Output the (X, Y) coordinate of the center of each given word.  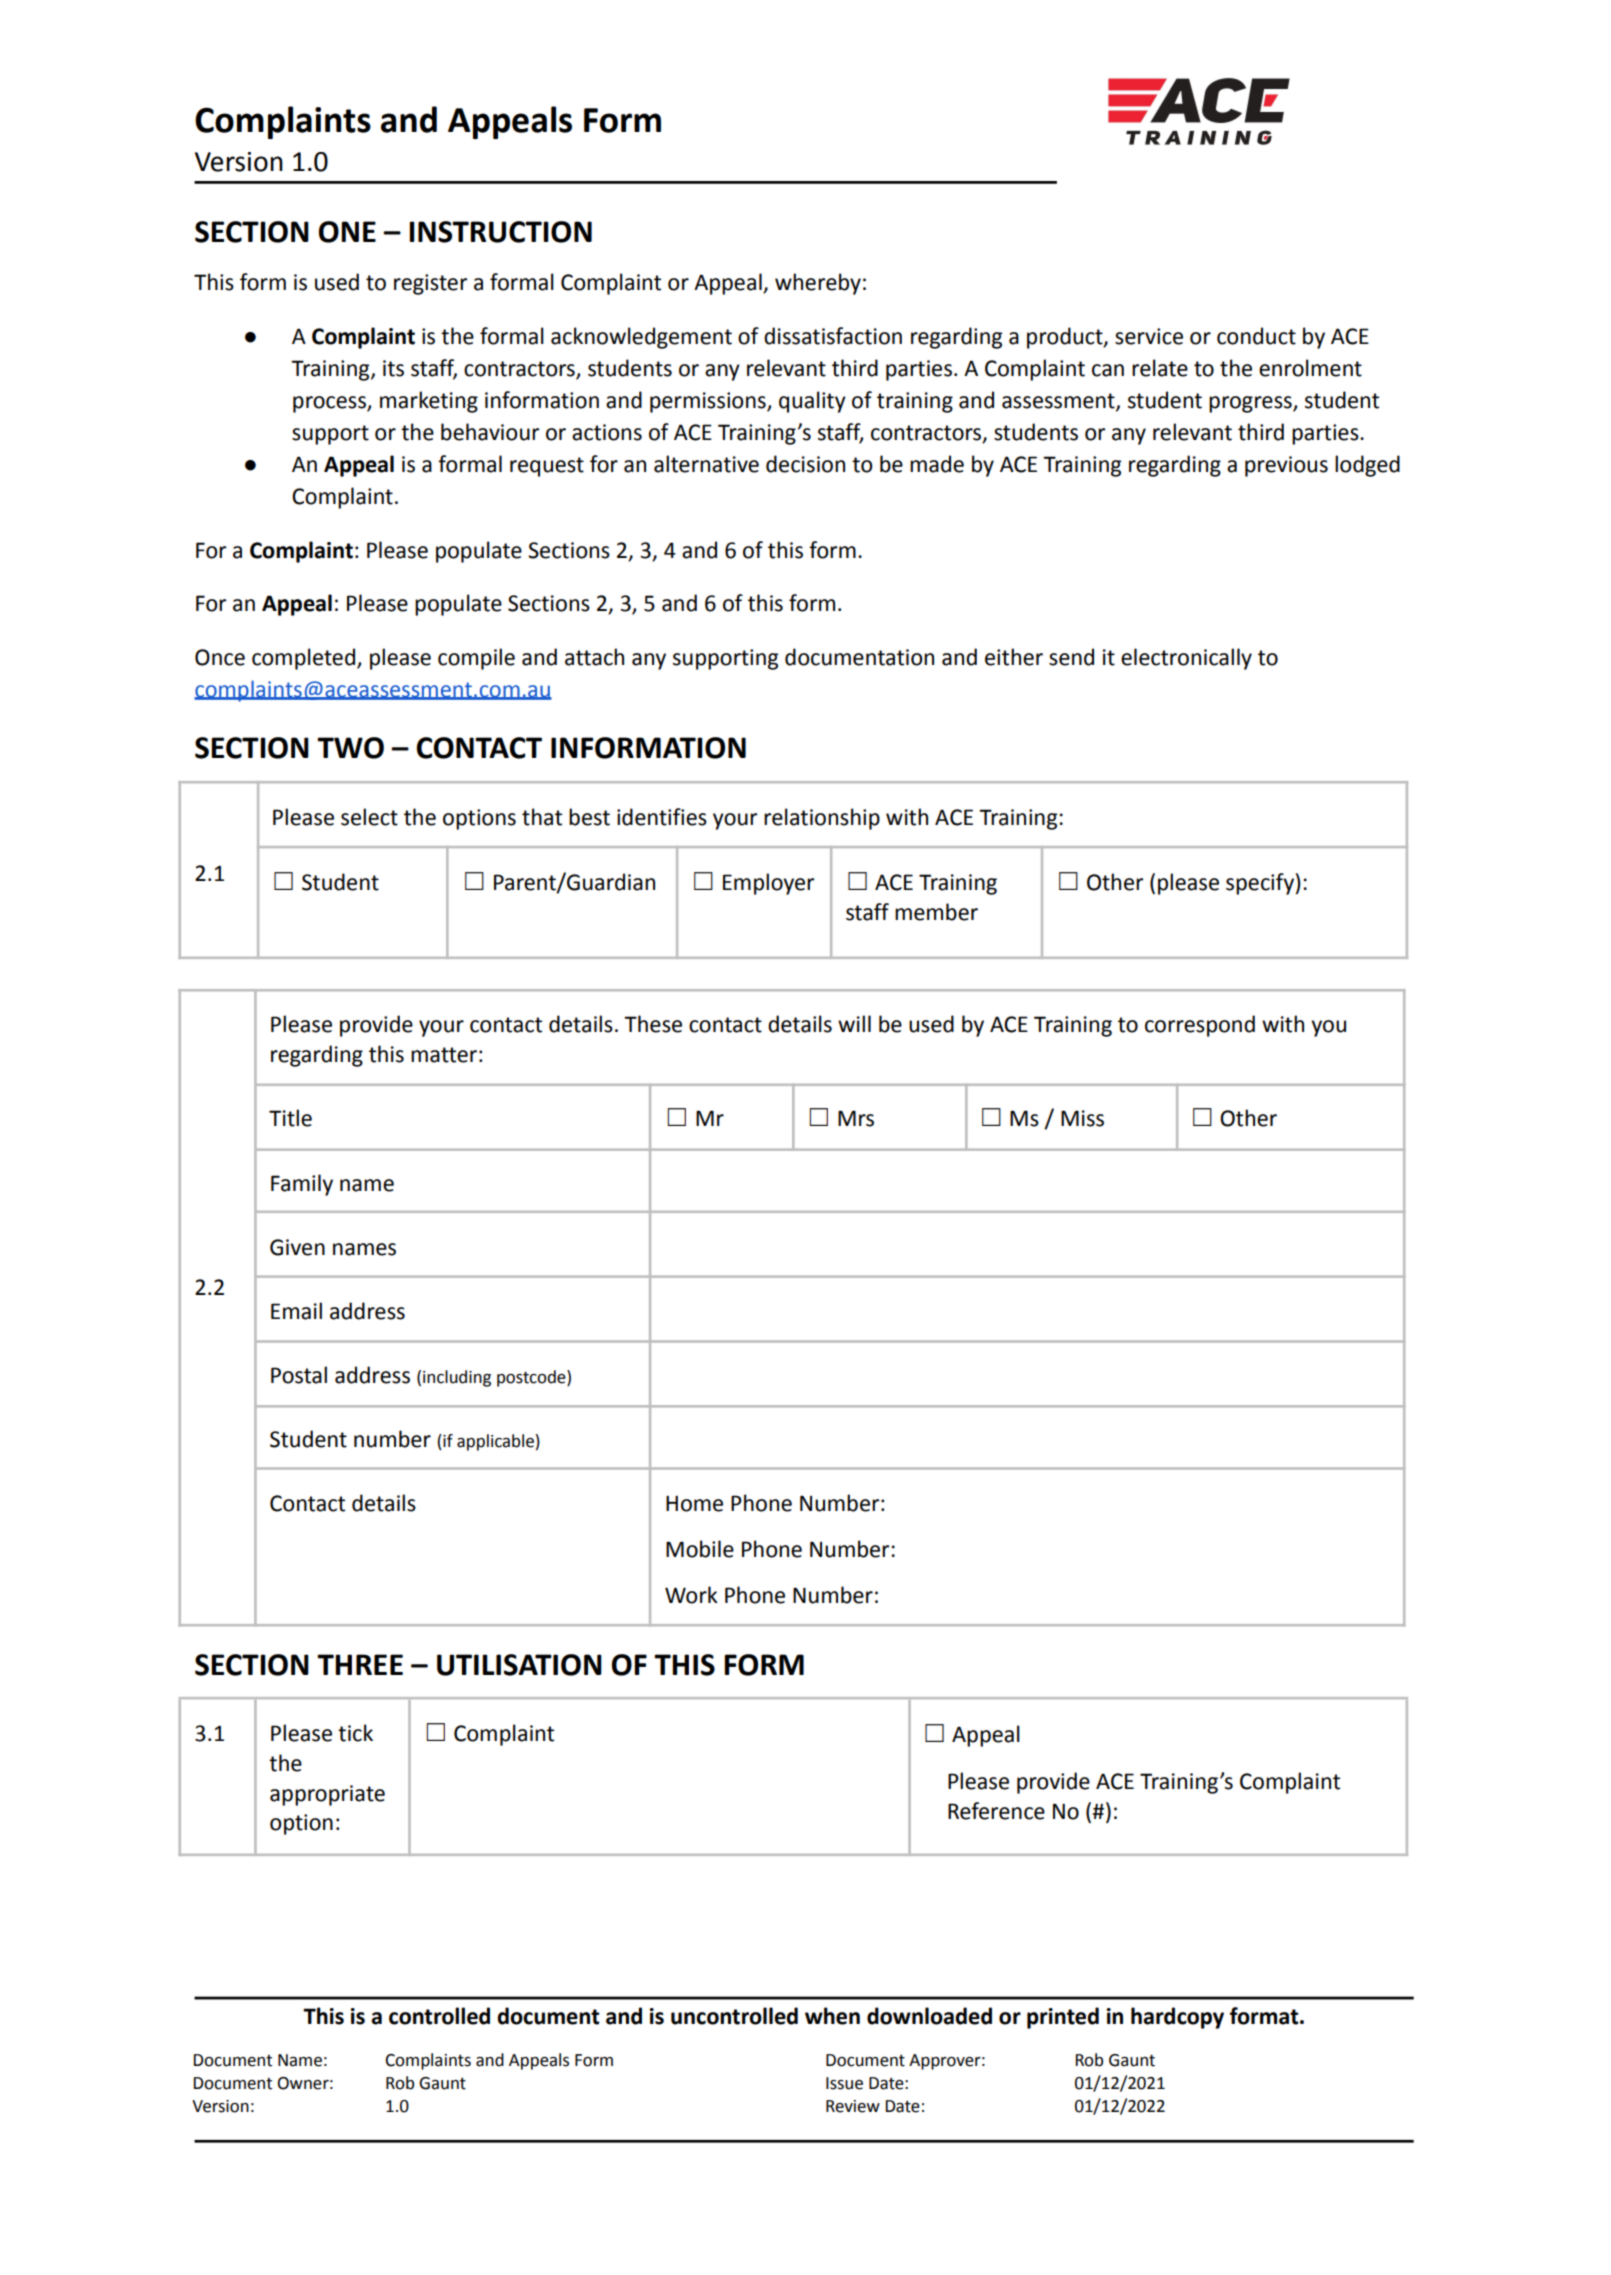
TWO (350, 748)
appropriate (327, 1795)
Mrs (856, 1118)
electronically (1186, 659)
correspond (1200, 1026)
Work (691, 1595)
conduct (1256, 336)
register (430, 284)
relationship (822, 819)
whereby (818, 284)
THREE (360, 1664)
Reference (996, 1811)
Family (302, 1185)
